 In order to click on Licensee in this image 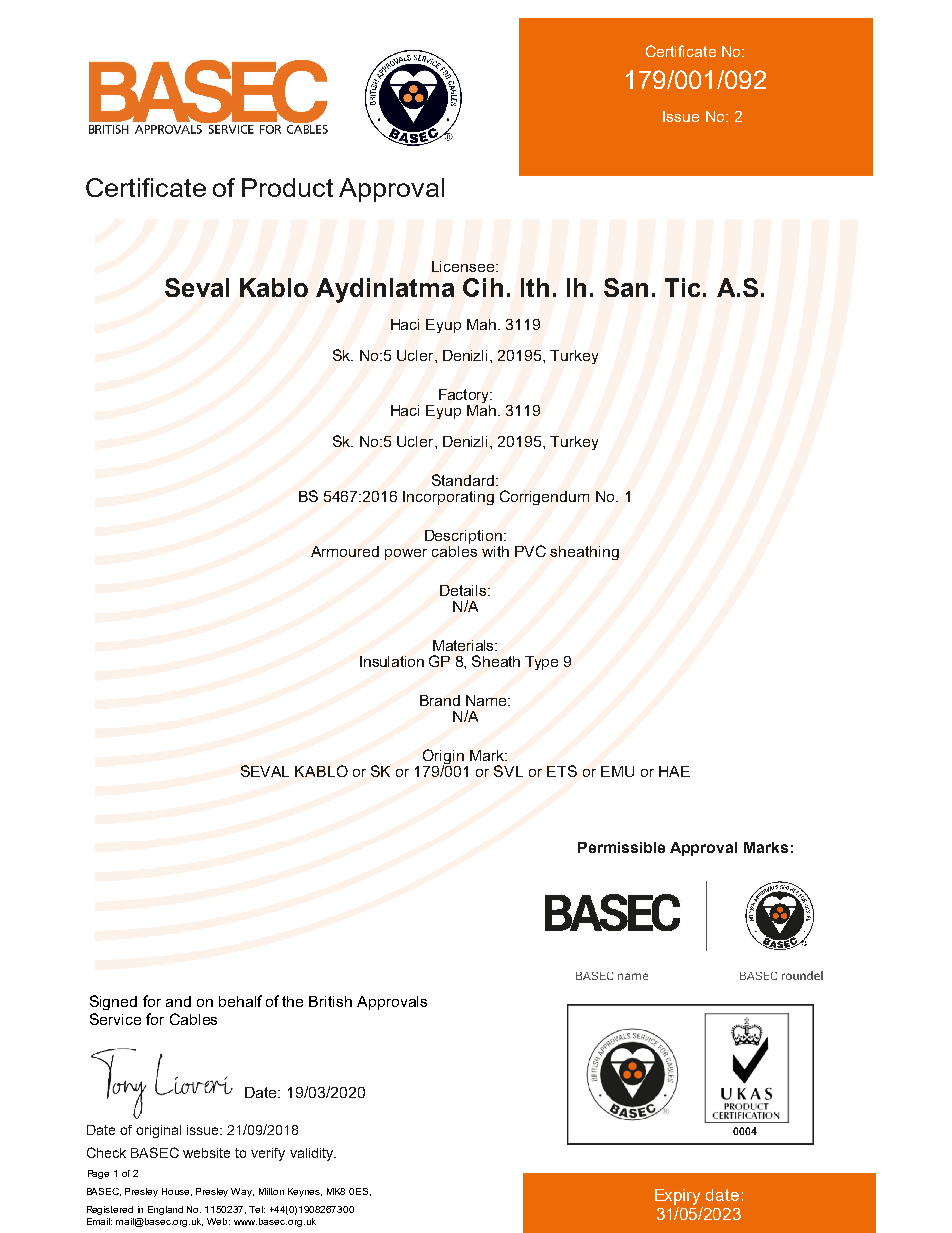, I will do `click(463, 266)`.
